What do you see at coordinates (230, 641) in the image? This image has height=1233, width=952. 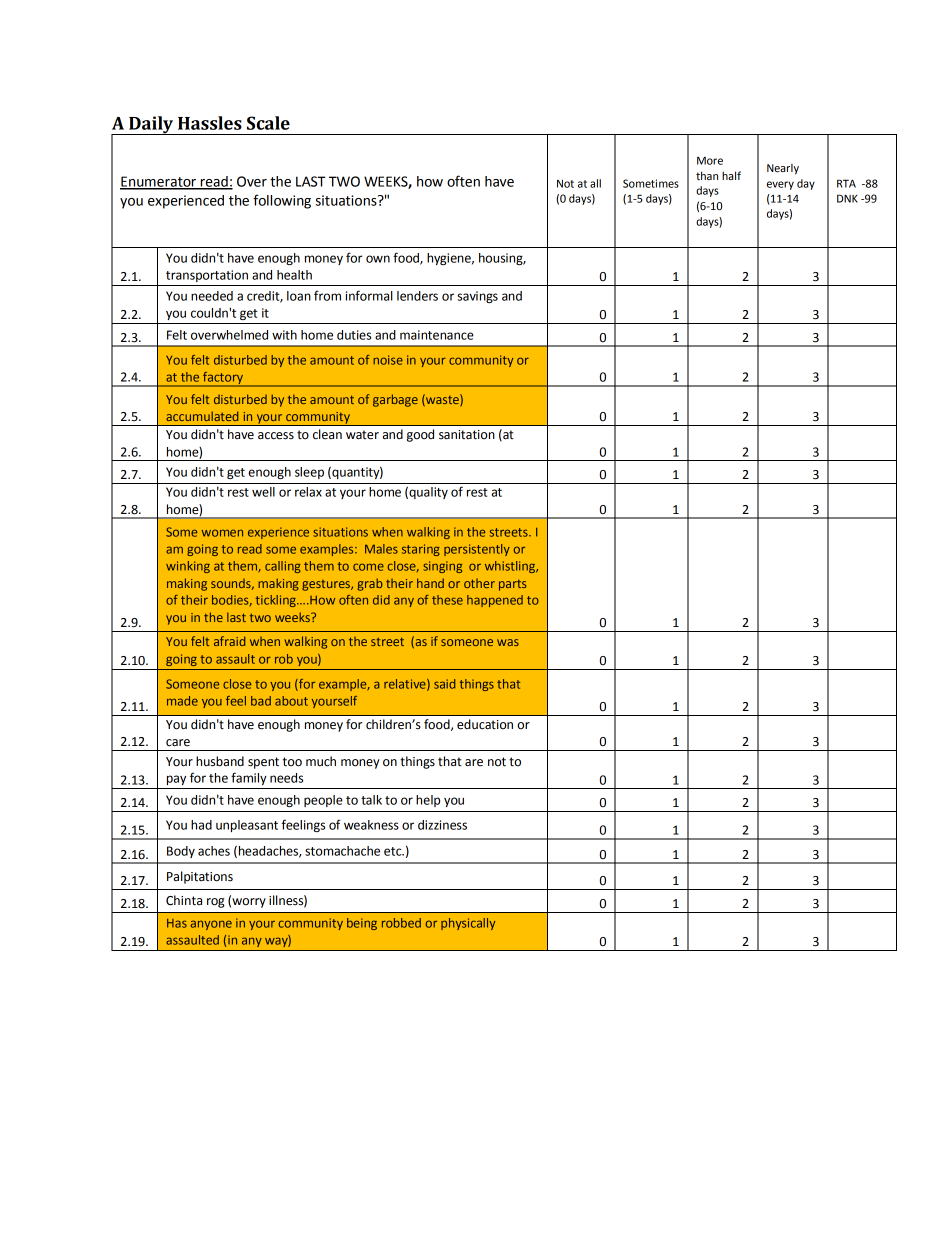 I see `afraid` at bounding box center [230, 641].
